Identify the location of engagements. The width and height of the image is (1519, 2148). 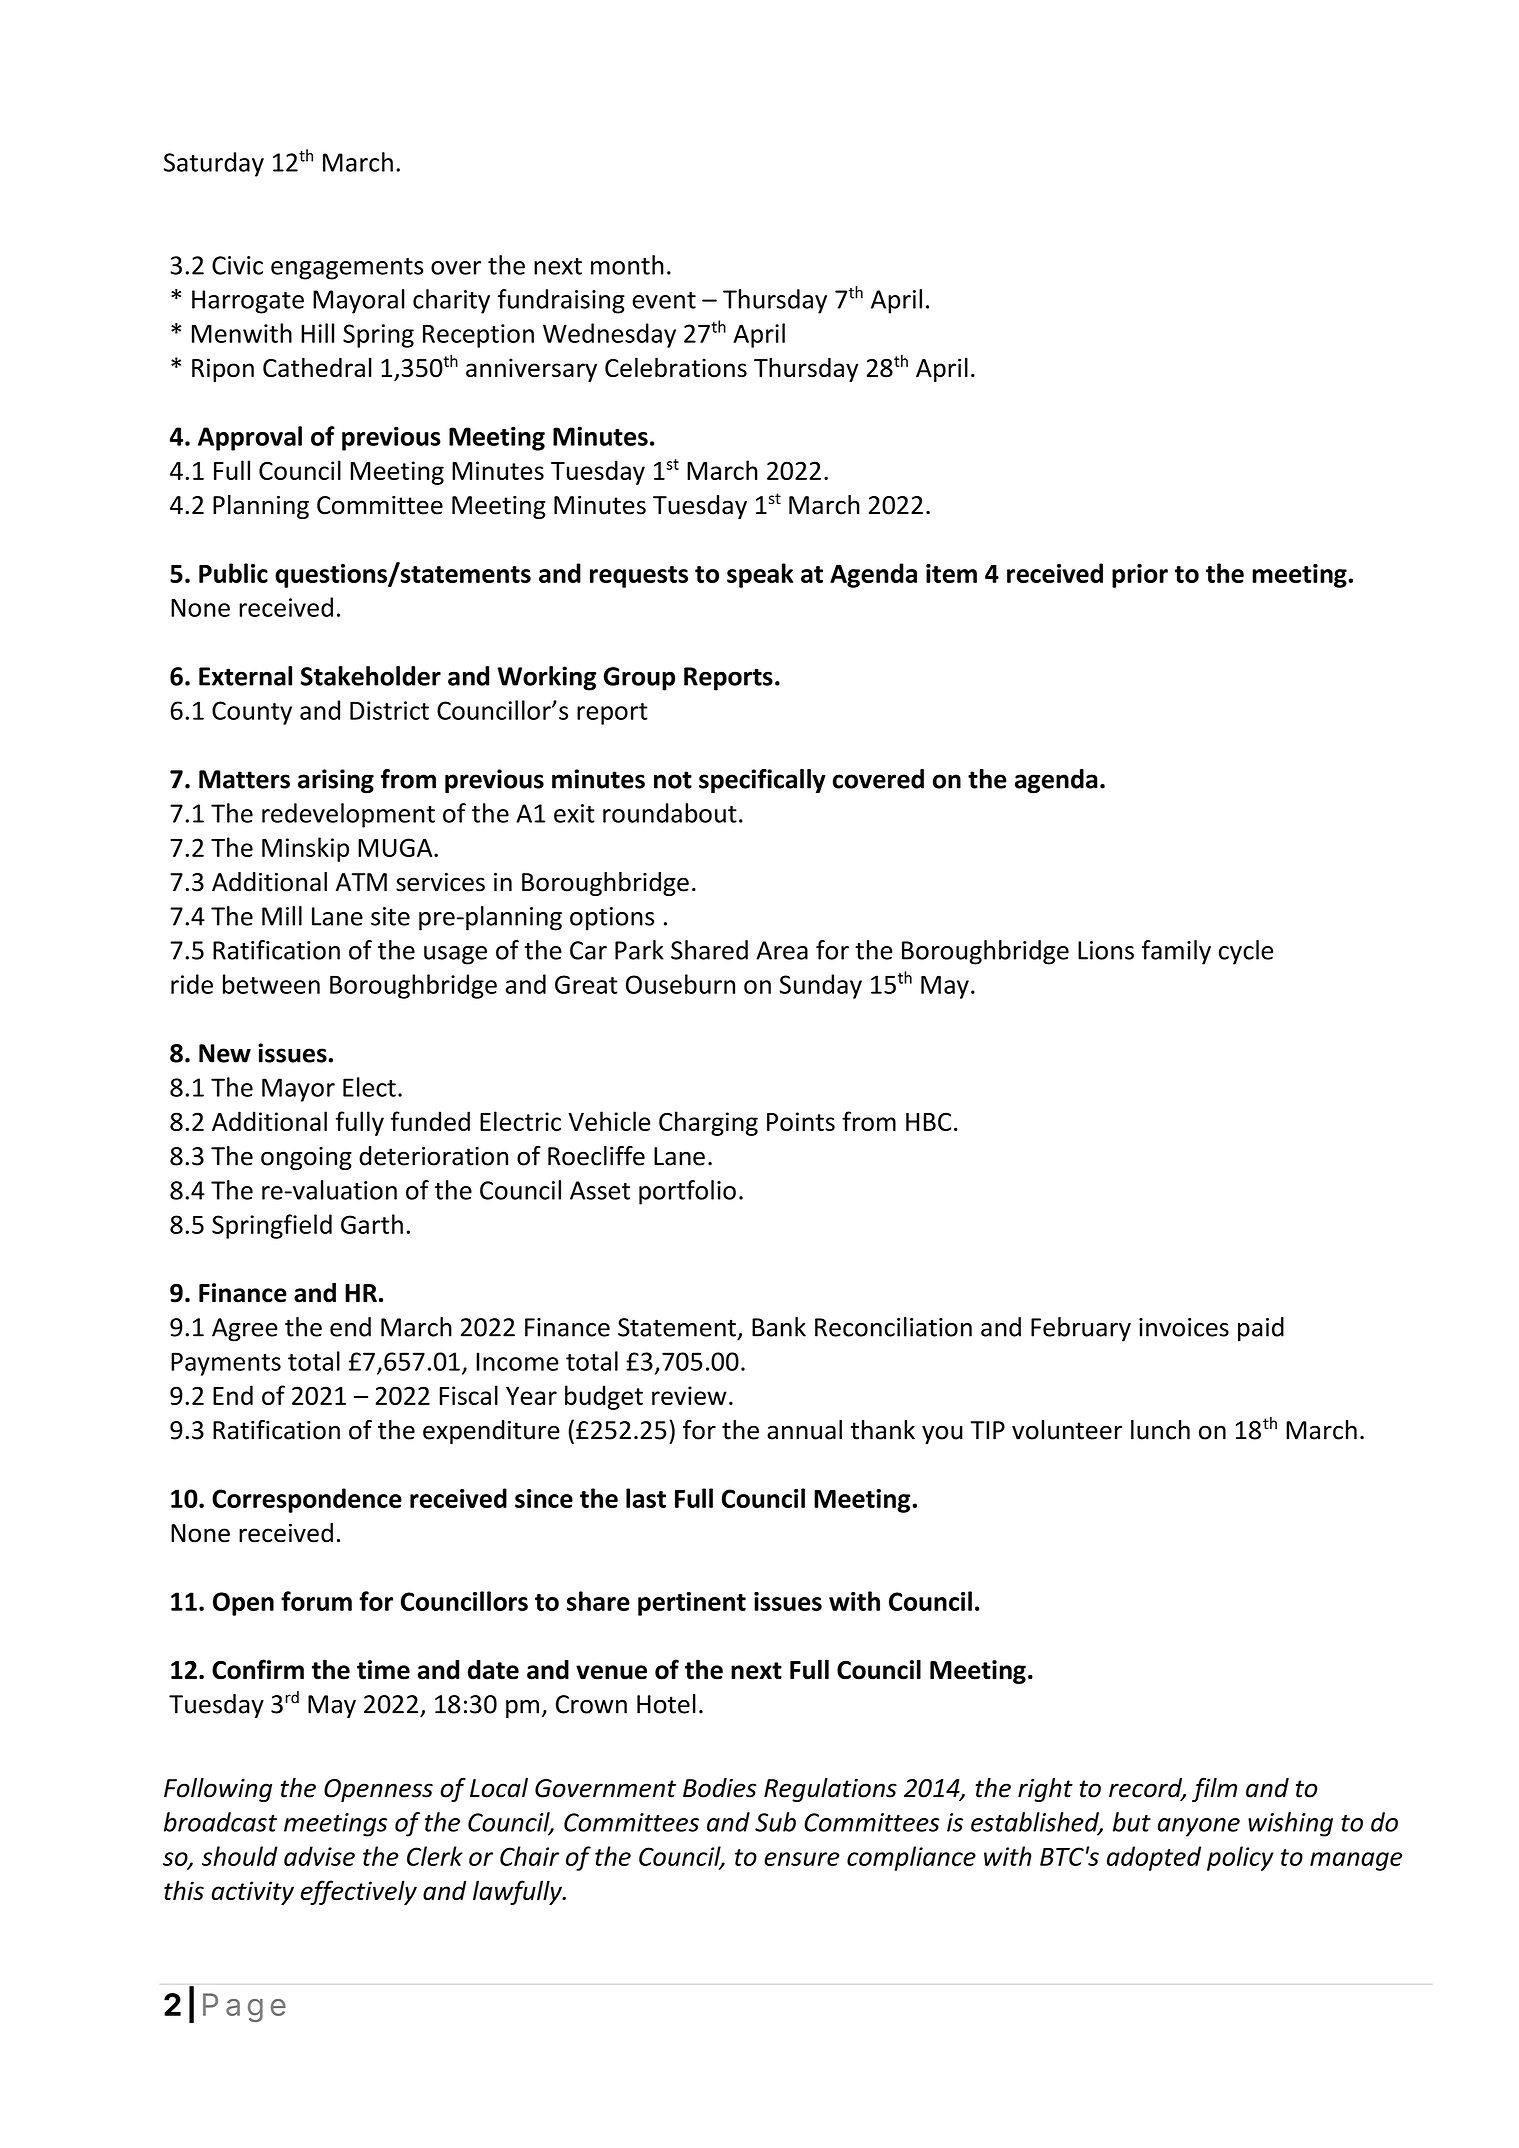
(347, 269).
